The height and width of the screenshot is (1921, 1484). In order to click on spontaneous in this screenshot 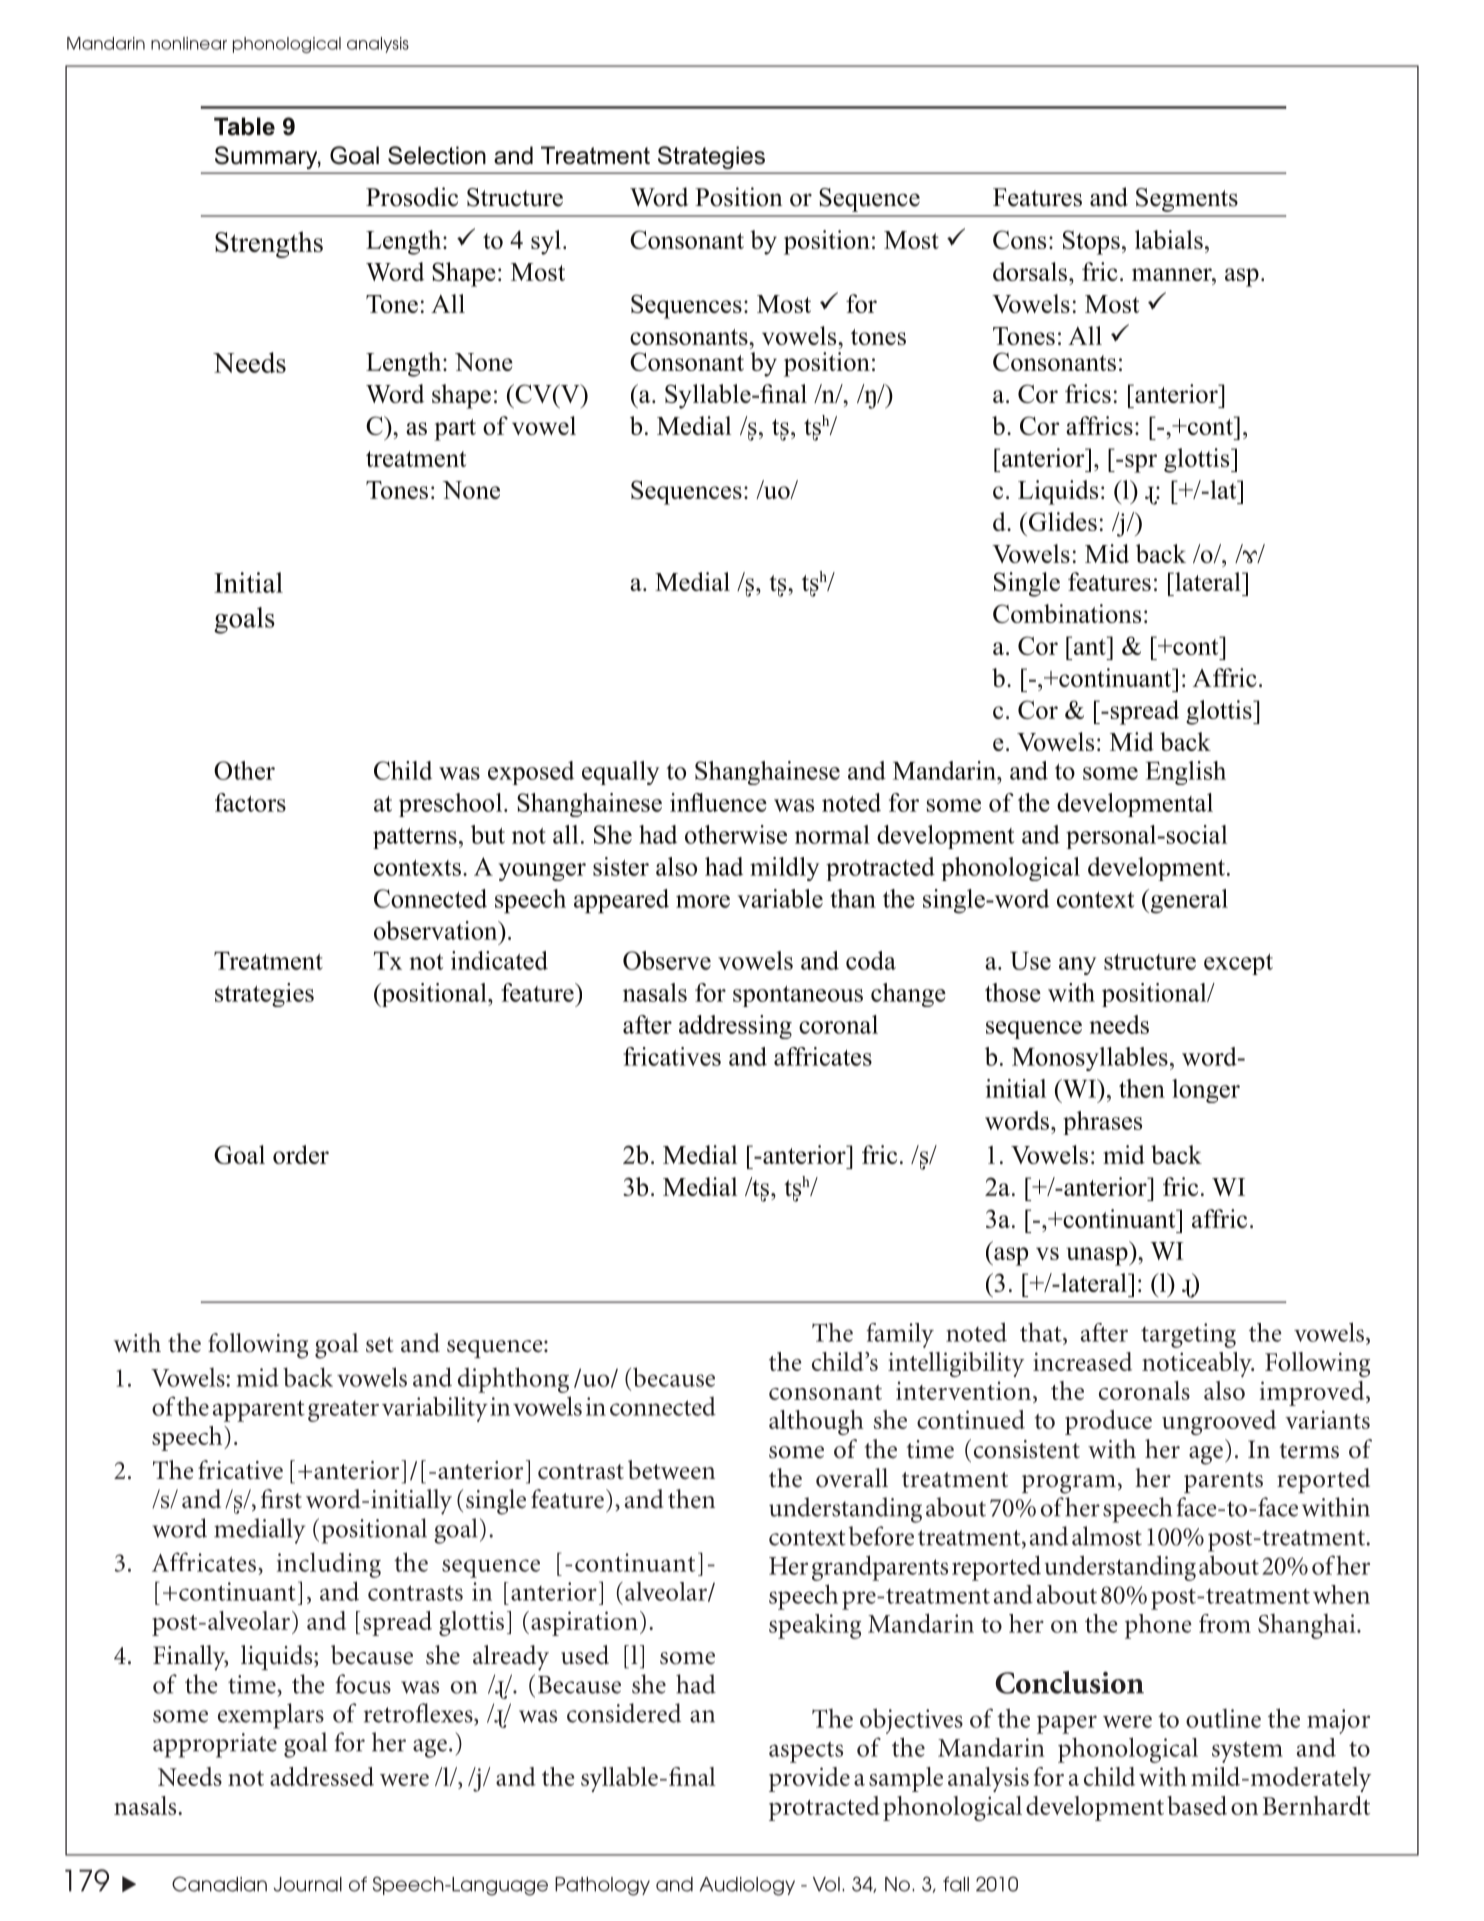, I will do `click(798, 996)`.
